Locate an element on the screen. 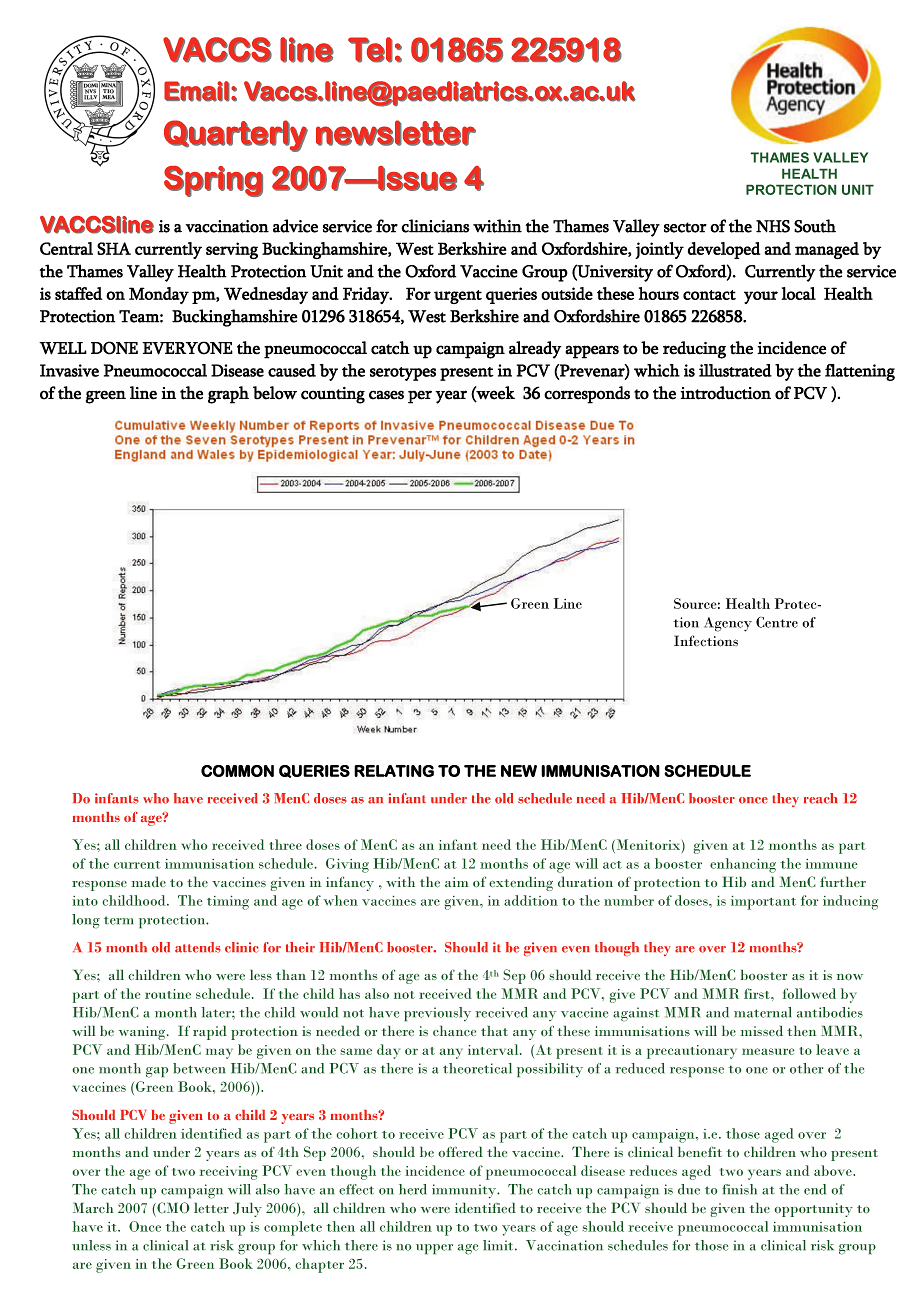 Image resolution: width=924 pixels, height=1308 pixels. urgent is located at coordinates (458, 297).
